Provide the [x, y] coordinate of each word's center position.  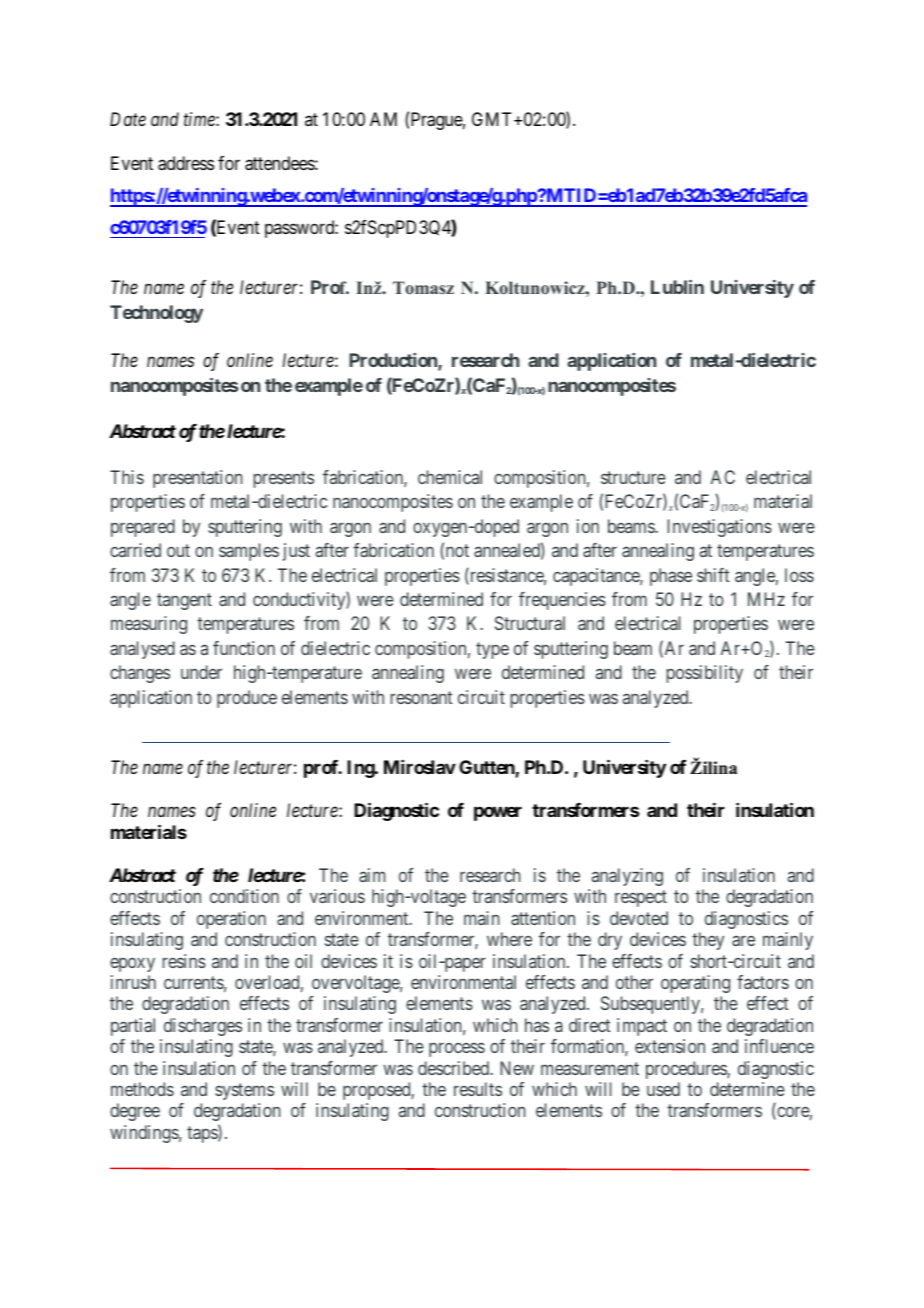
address [186, 163]
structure [633, 477]
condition [244, 896]
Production [394, 361]
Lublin [677, 287]
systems [244, 1091]
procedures [687, 1070]
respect [641, 898]
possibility [705, 674]
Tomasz [423, 288]
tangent [184, 601]
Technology [156, 314]
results [478, 1089]
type [492, 650]
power [498, 814]
